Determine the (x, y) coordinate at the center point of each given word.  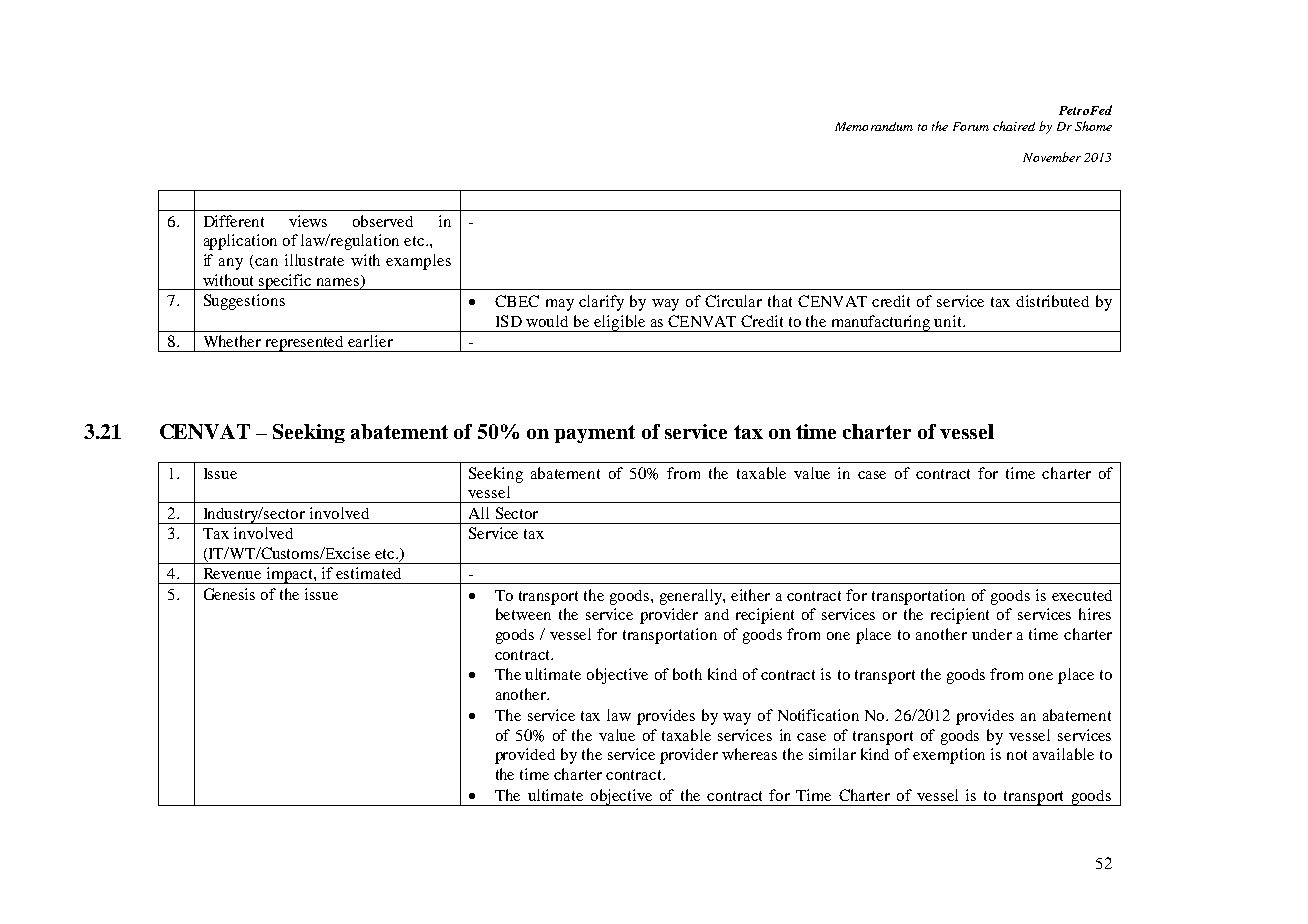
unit (949, 321)
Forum (971, 126)
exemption (949, 756)
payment (594, 434)
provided (525, 756)
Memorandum (874, 126)
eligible (620, 323)
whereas (749, 754)
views (308, 221)
